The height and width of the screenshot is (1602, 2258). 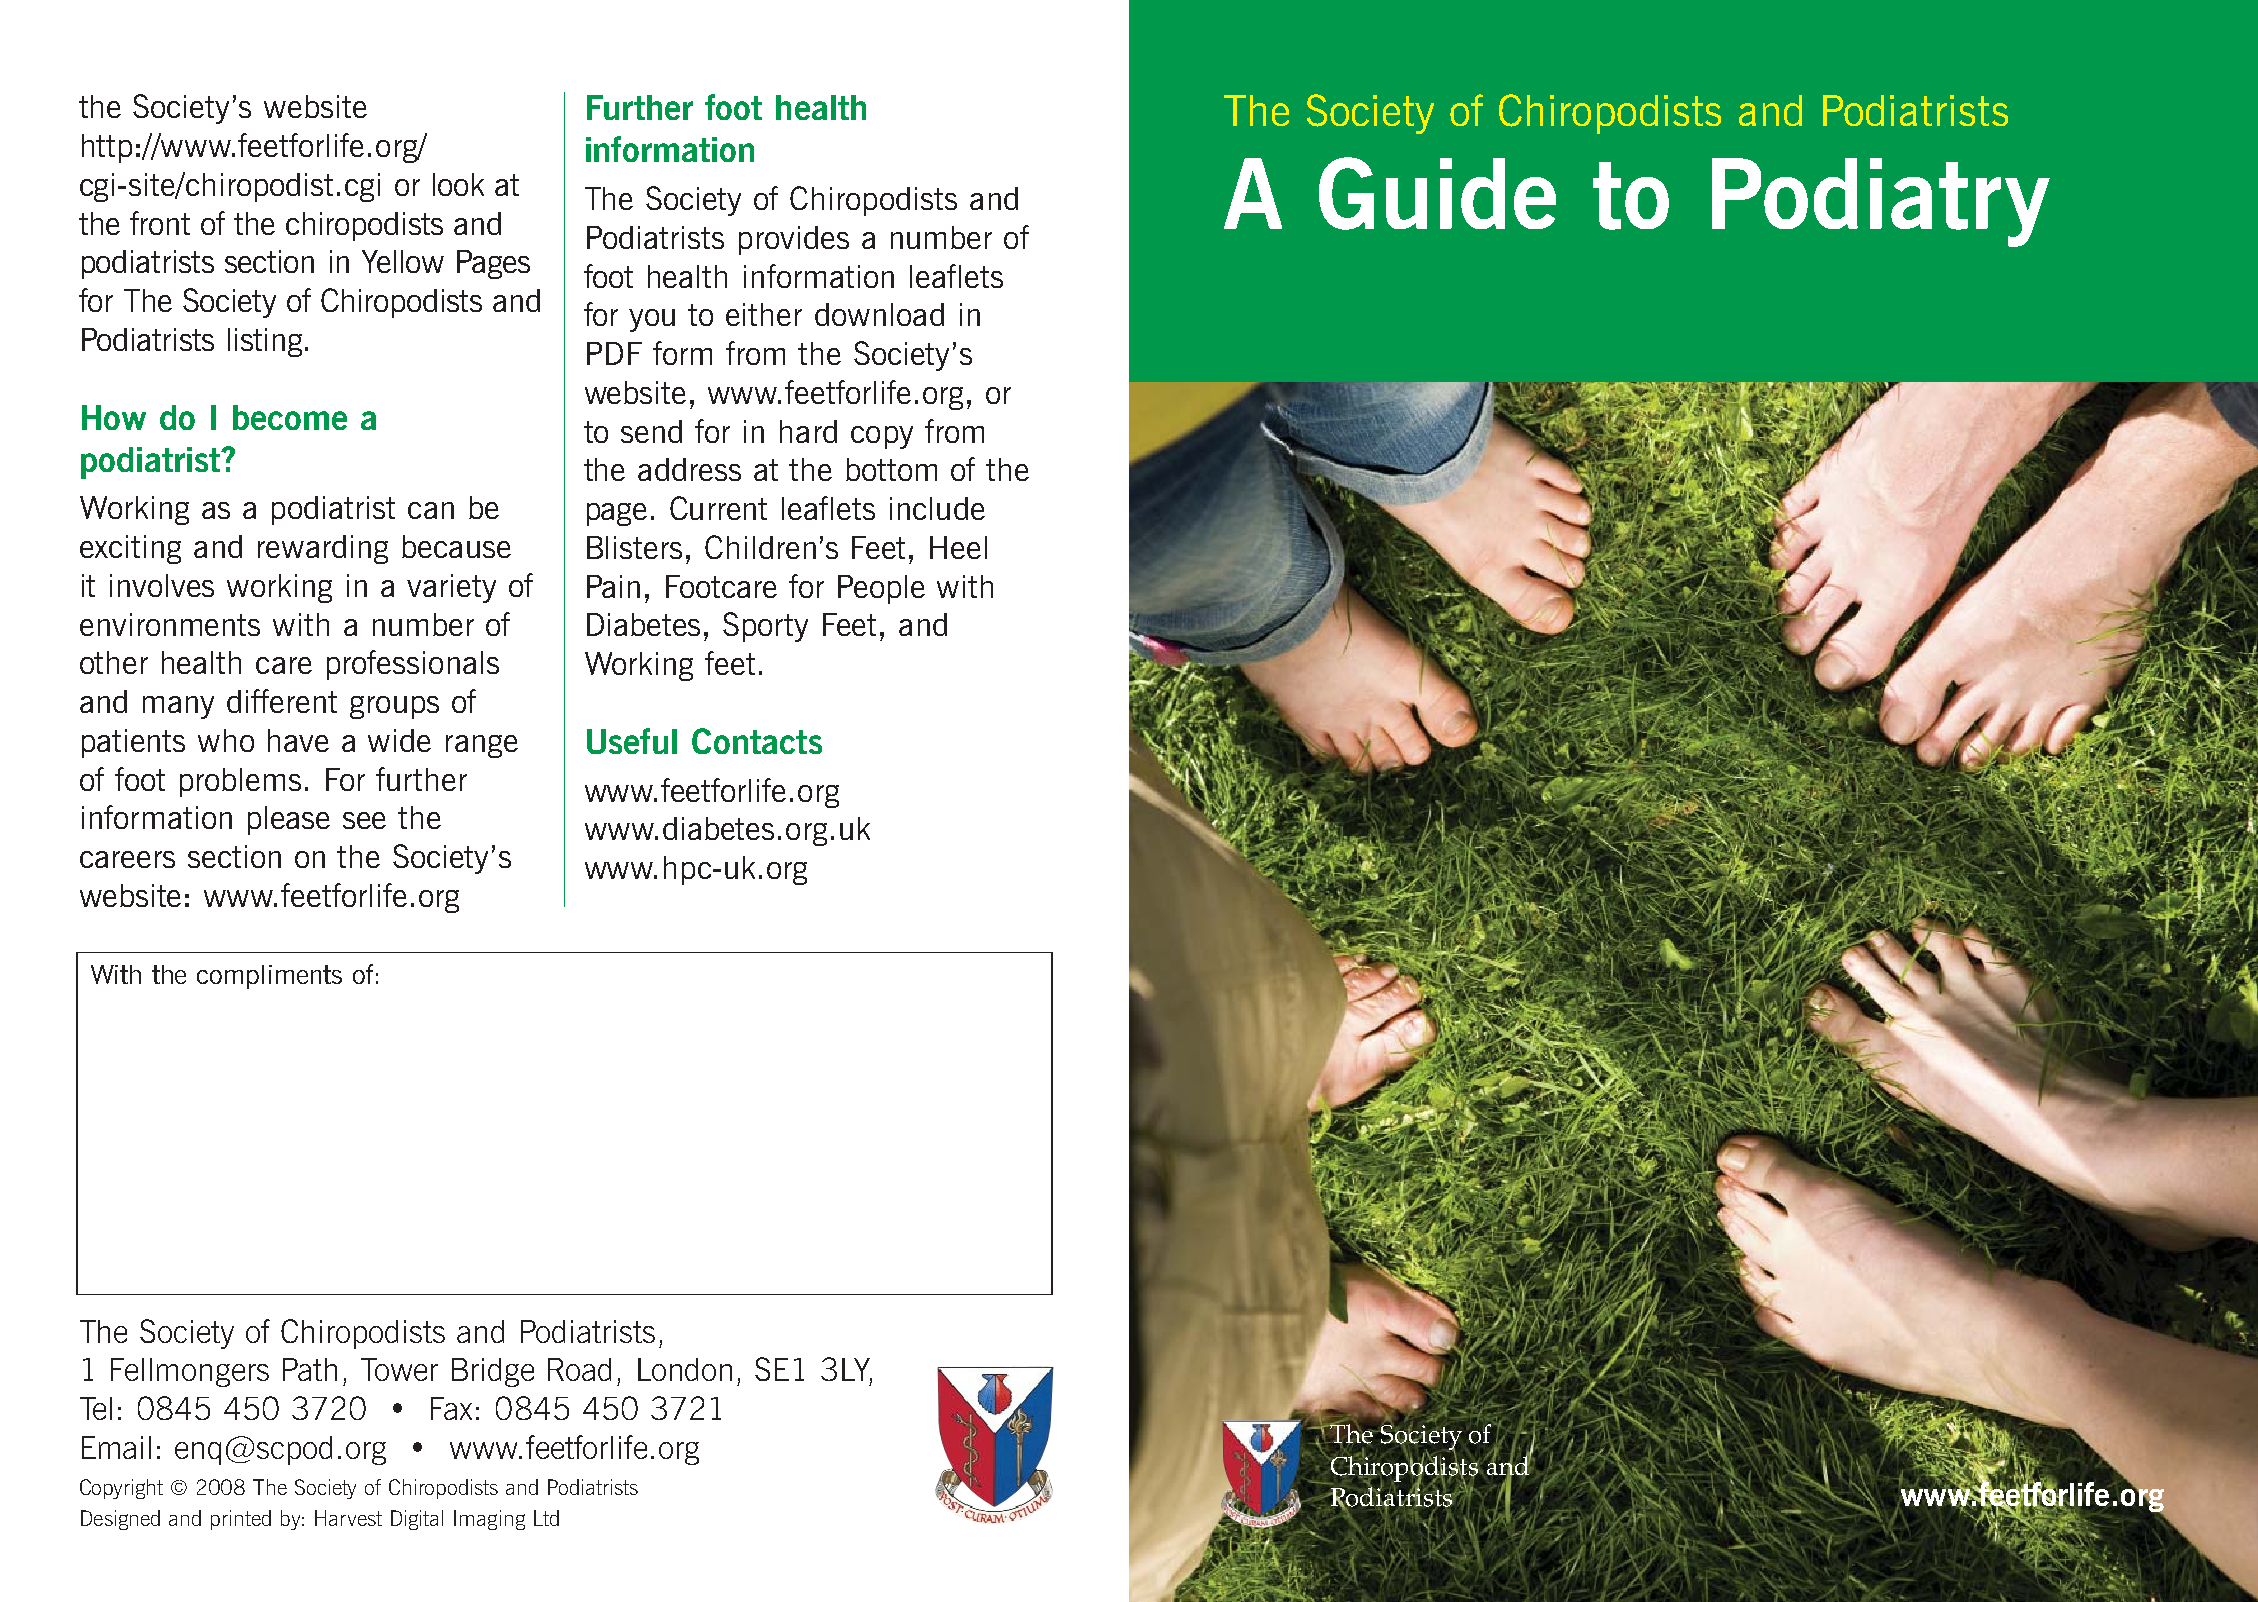 I want to click on professionals, so click(x=413, y=665).
